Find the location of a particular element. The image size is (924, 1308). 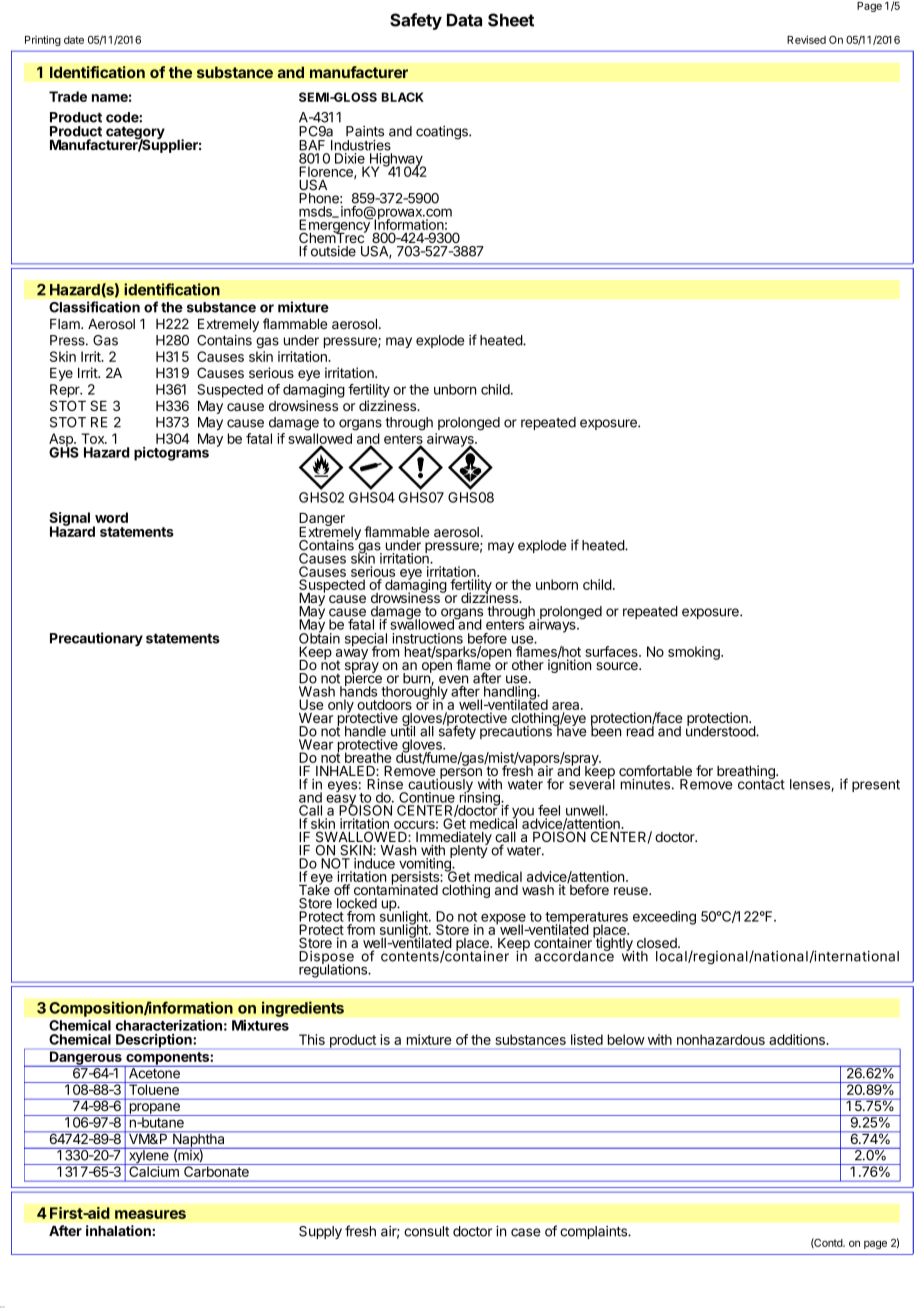

smoking is located at coordinates (695, 653).
